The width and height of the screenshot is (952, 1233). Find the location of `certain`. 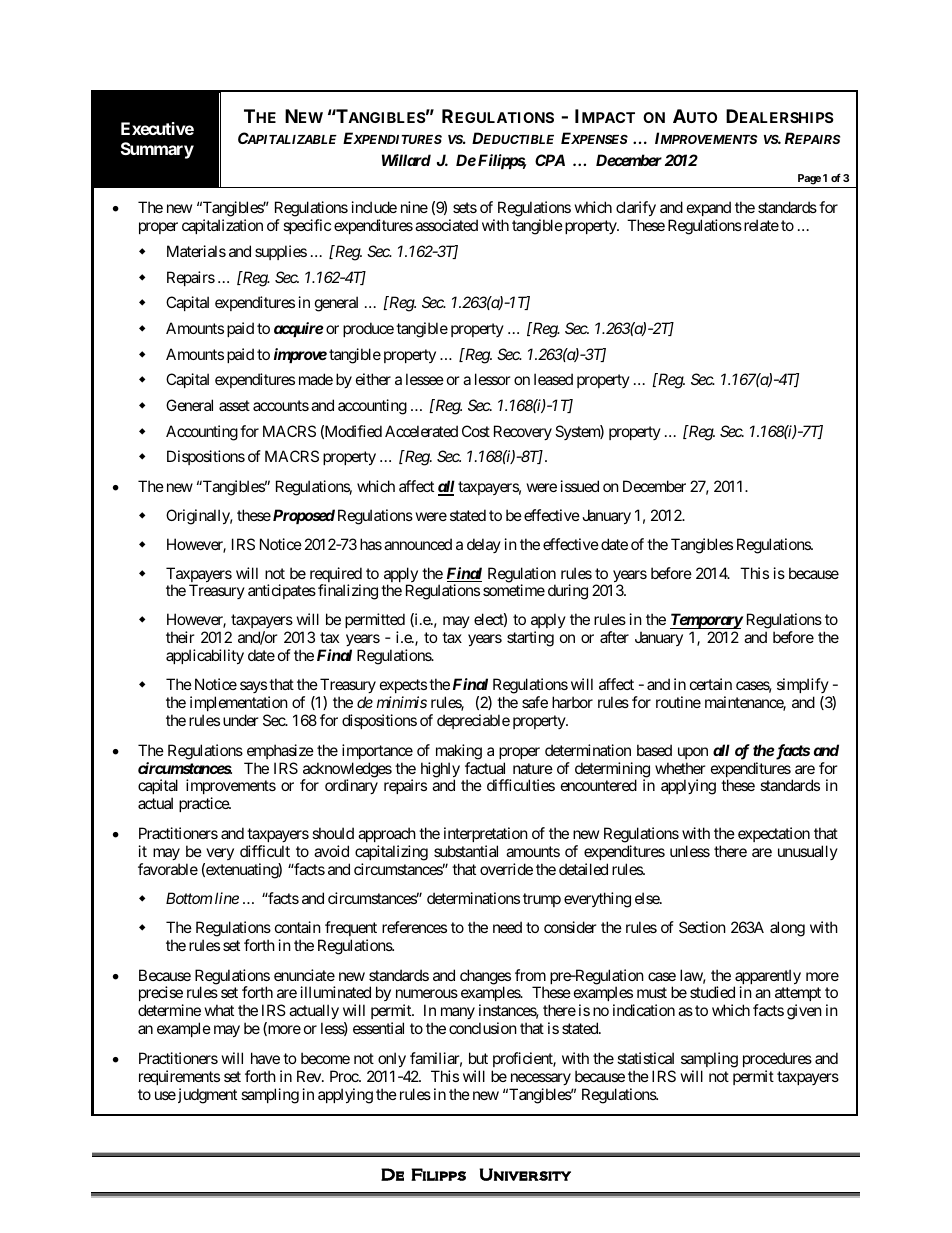

certain is located at coordinates (711, 684).
